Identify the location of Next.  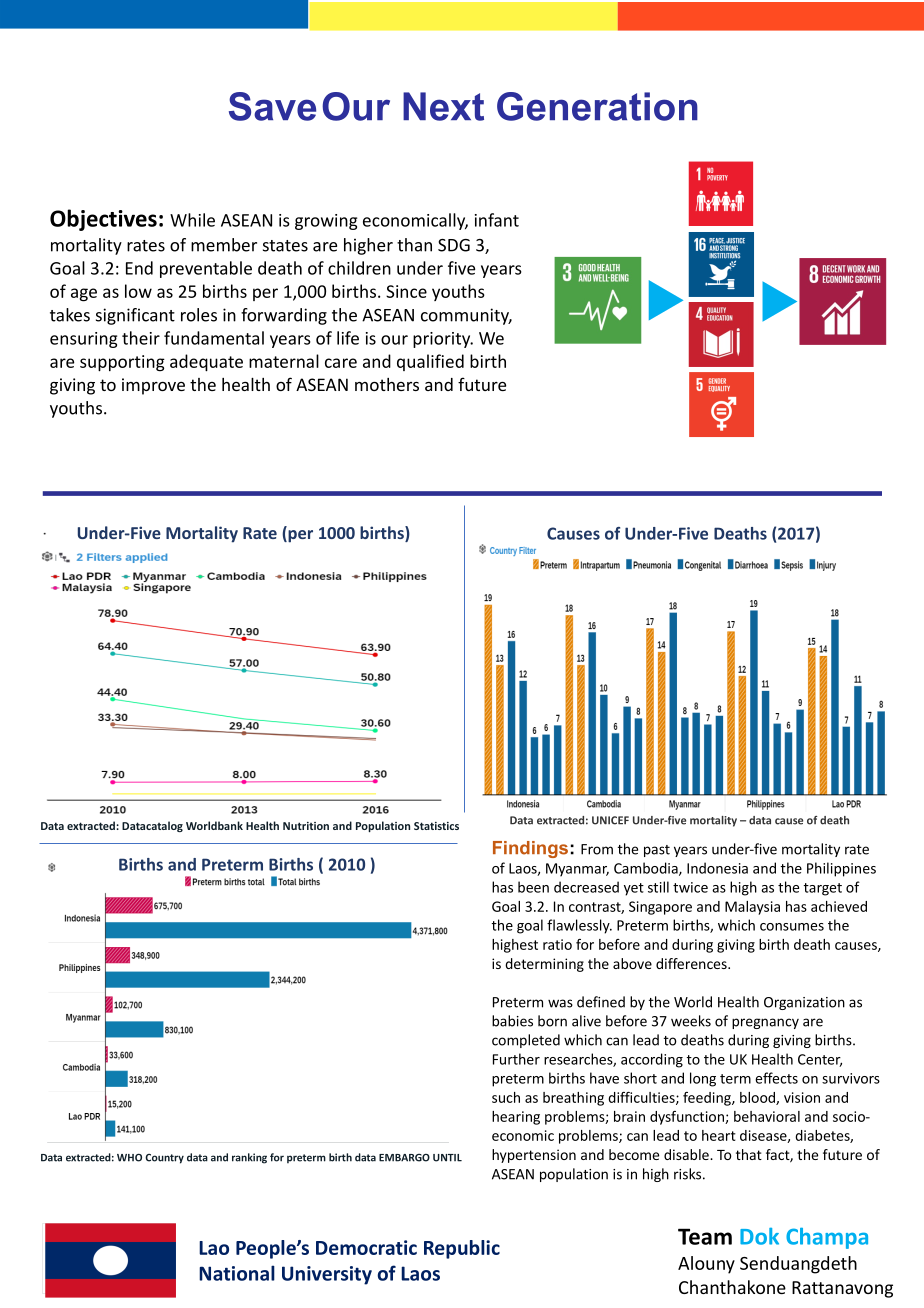
(443, 106).
